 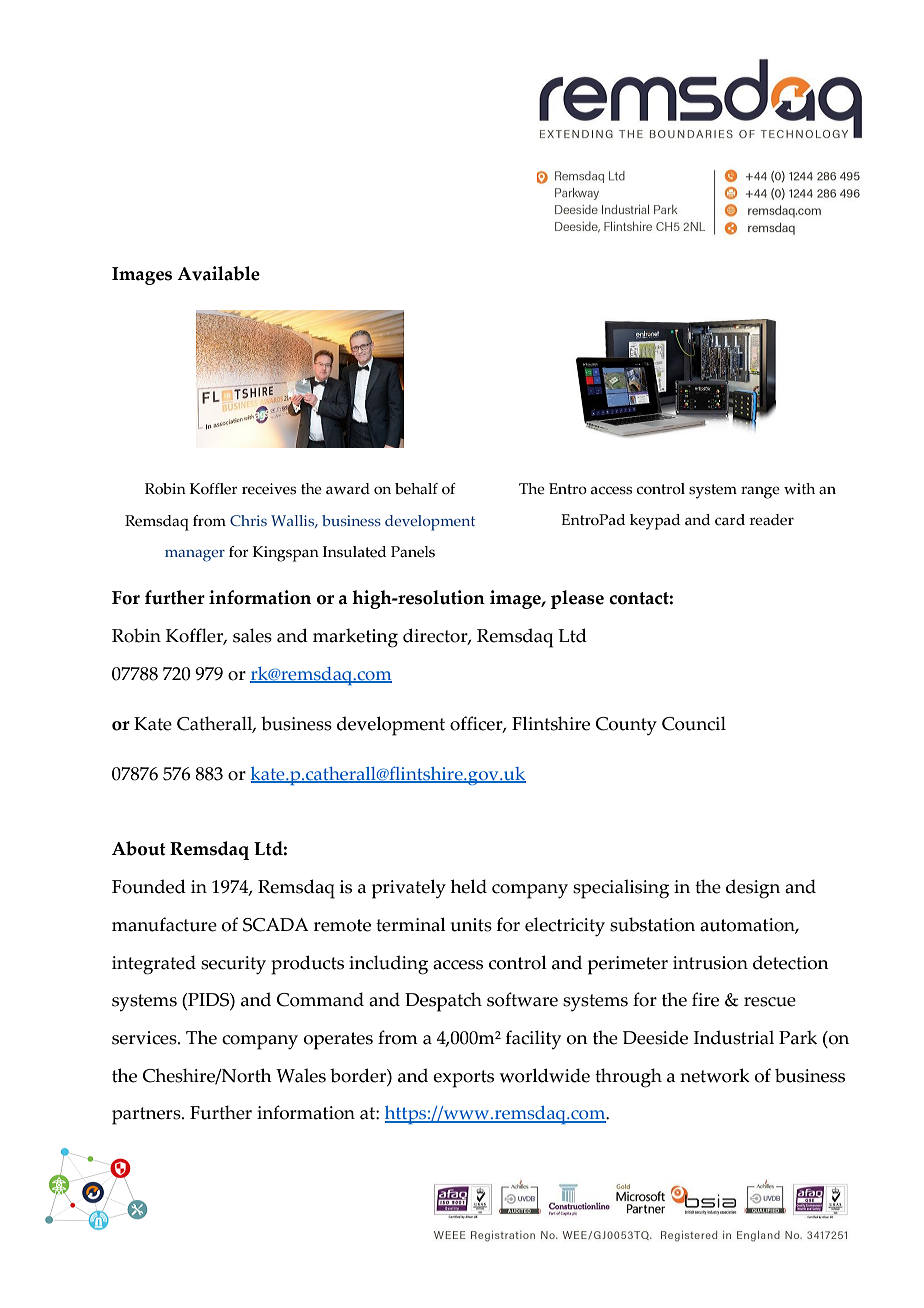 I want to click on Panels, so click(x=413, y=552).
